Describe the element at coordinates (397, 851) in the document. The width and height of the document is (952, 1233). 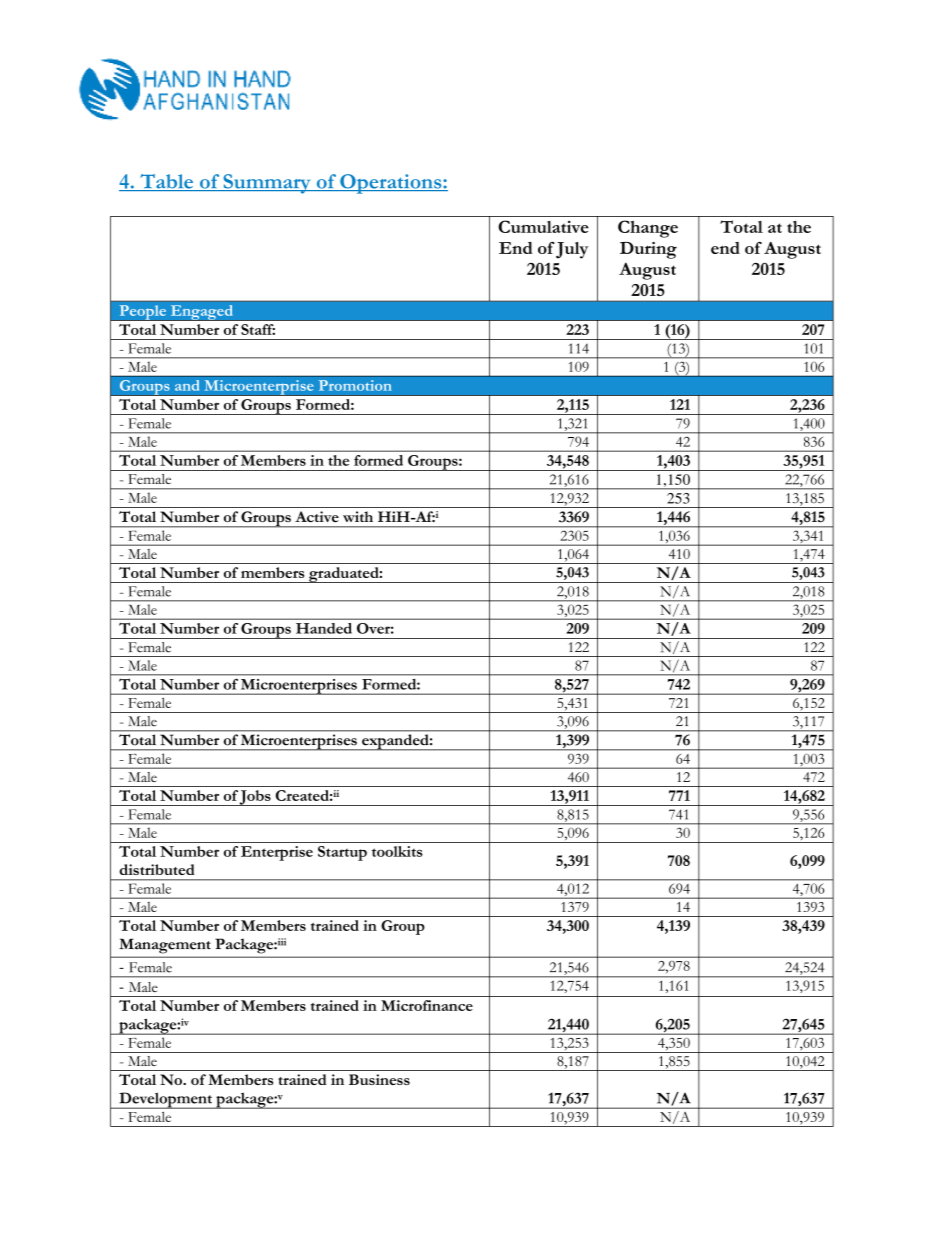
I see `toolkits` at that location.
